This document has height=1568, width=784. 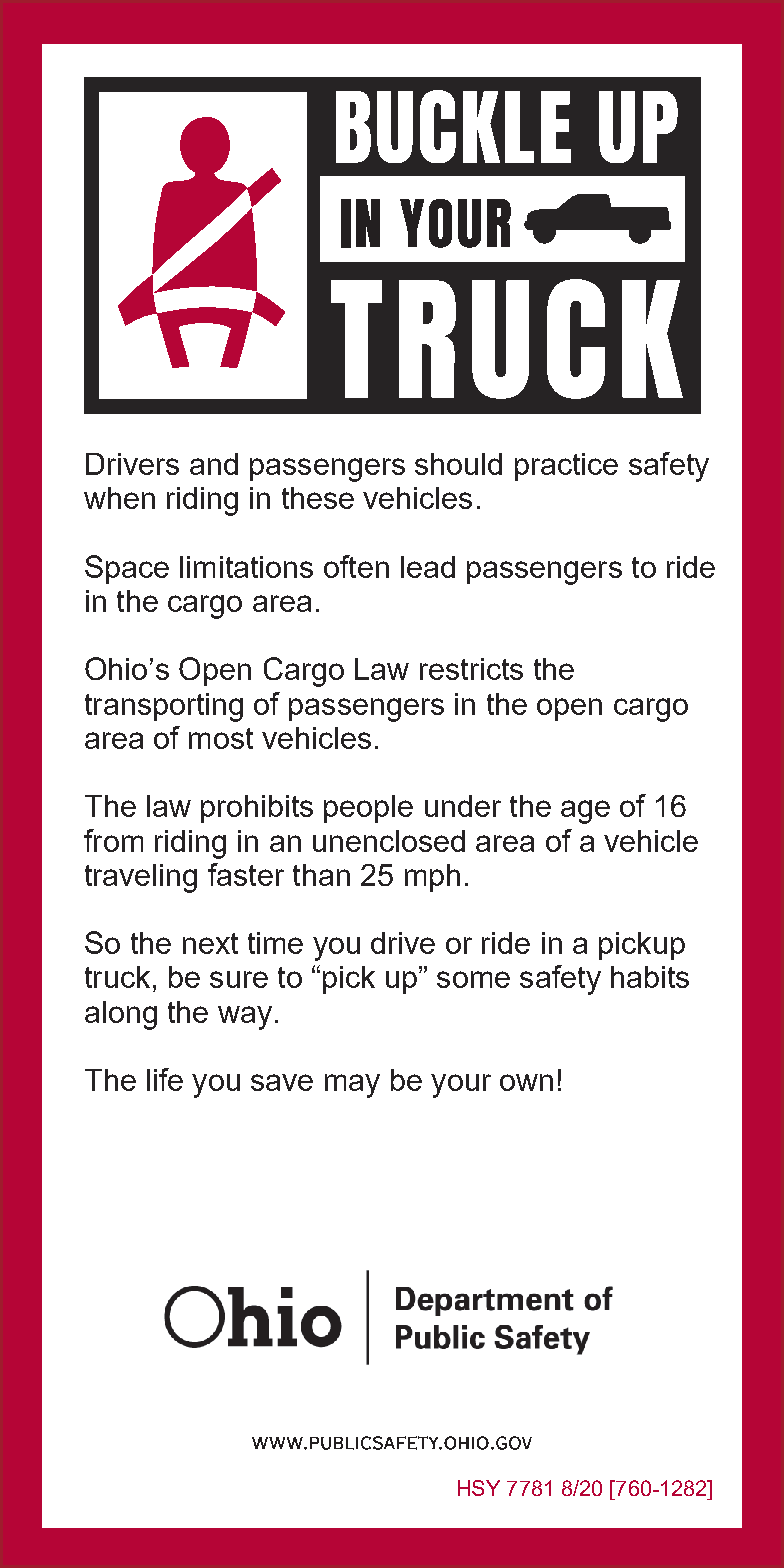 I want to click on these, so click(x=318, y=498).
